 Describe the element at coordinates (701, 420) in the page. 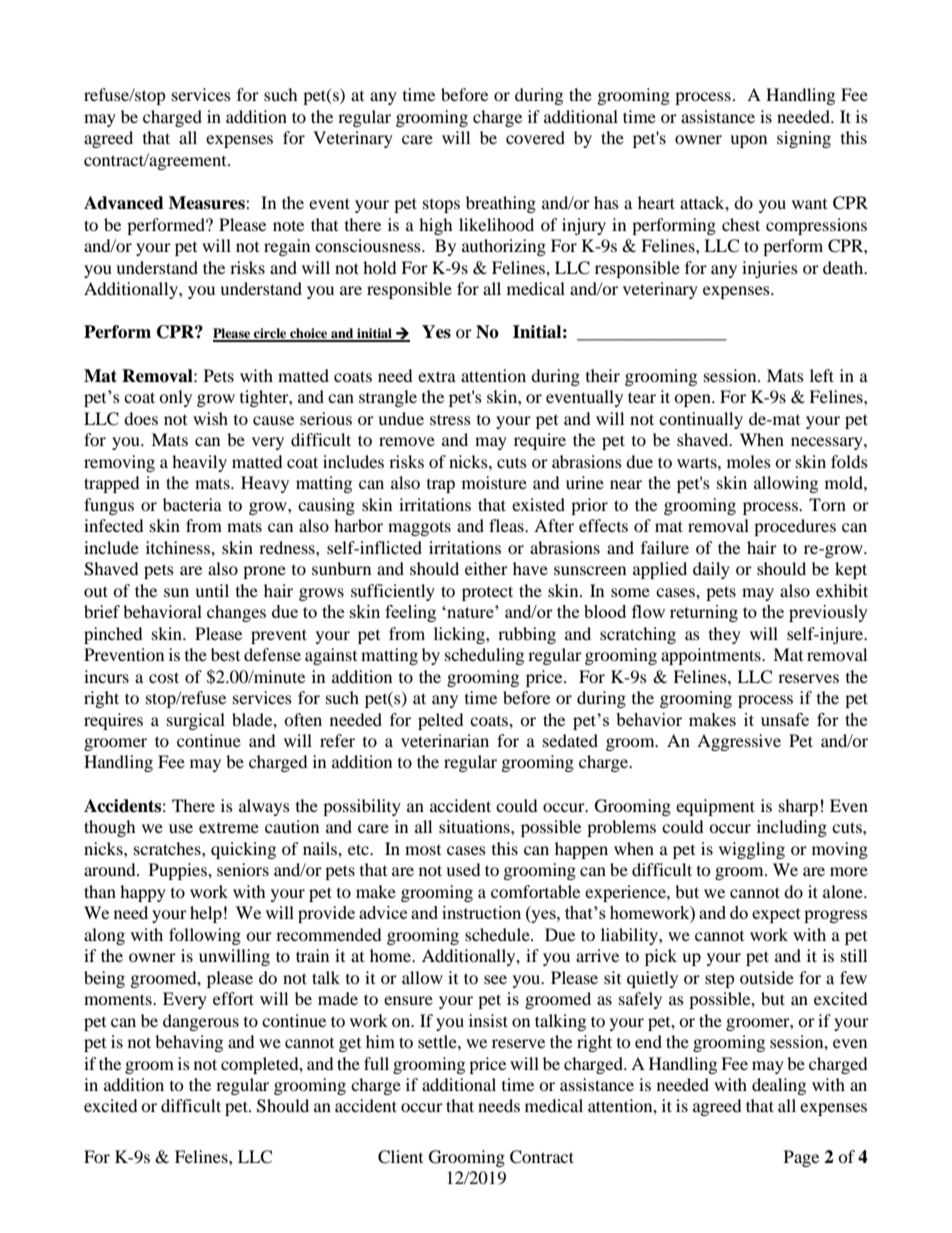

I see `continually` at that location.
